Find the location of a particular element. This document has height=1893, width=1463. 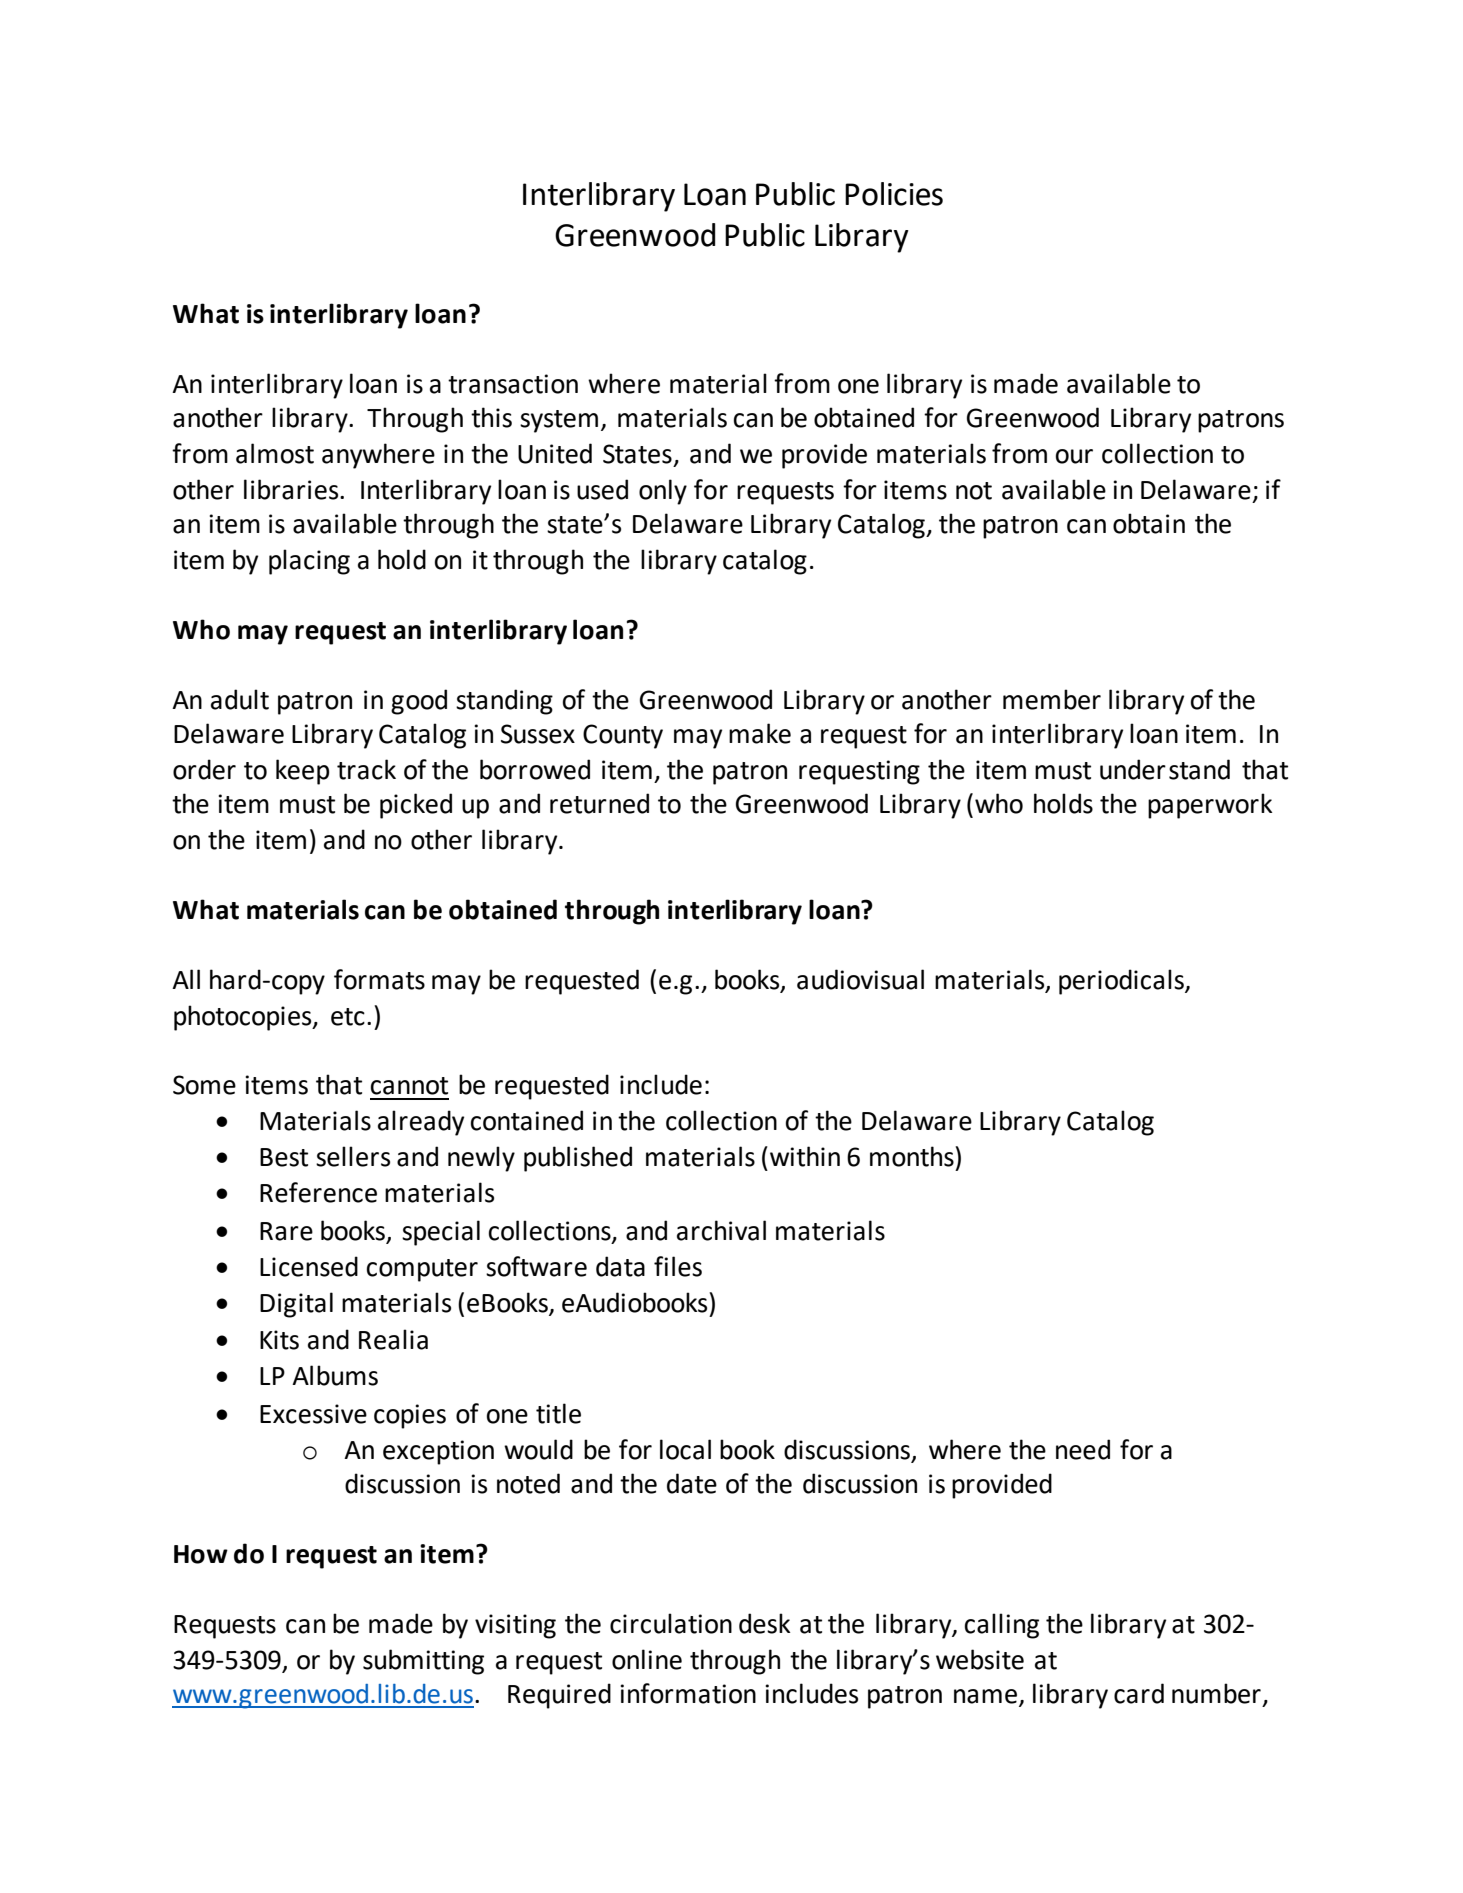

audiovisual is located at coordinates (860, 979).
